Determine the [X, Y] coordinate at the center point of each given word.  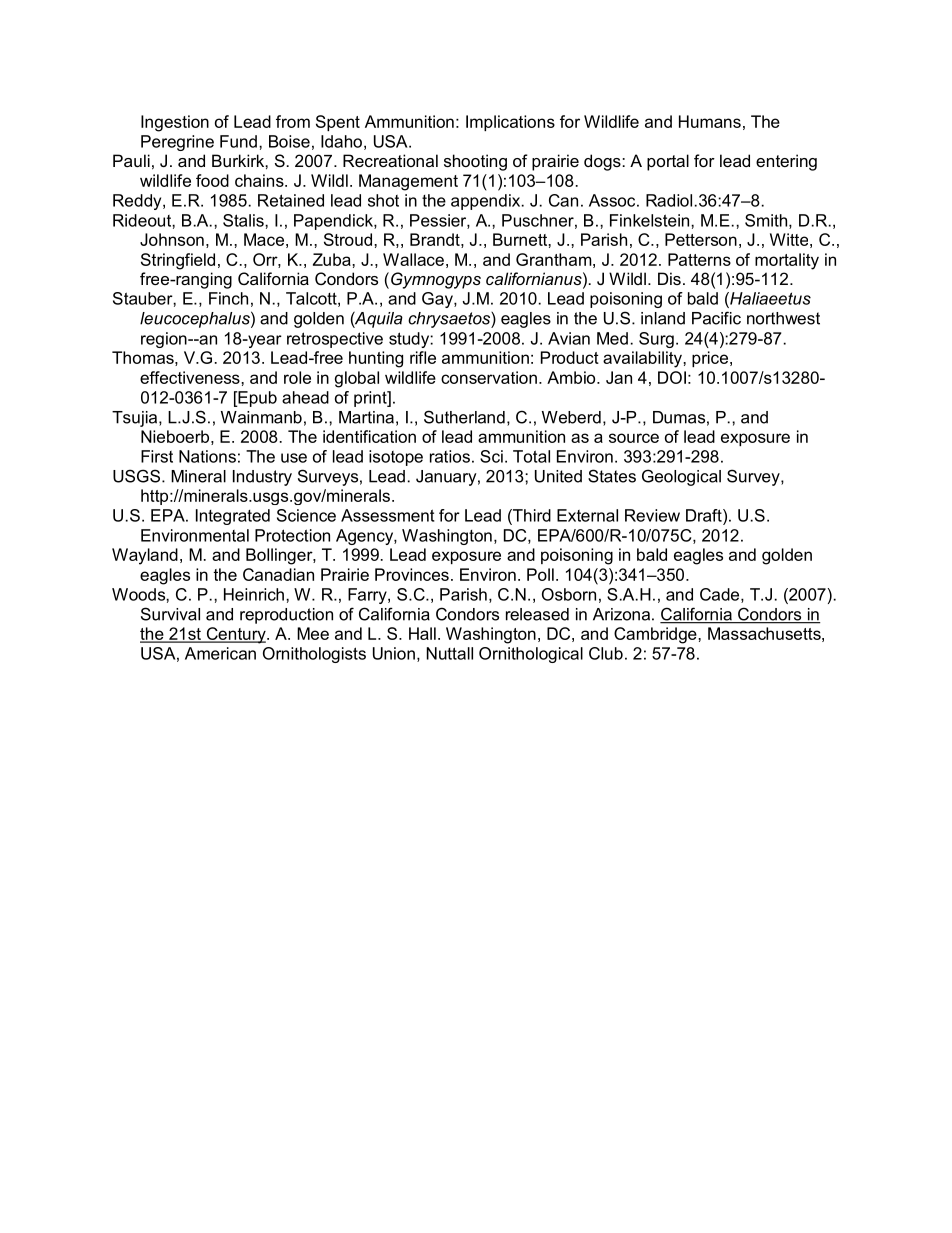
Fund [238, 141]
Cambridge [656, 635]
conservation [489, 377]
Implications [510, 123]
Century [236, 635]
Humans [710, 121]
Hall [422, 633]
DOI [672, 377]
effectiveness [191, 377]
